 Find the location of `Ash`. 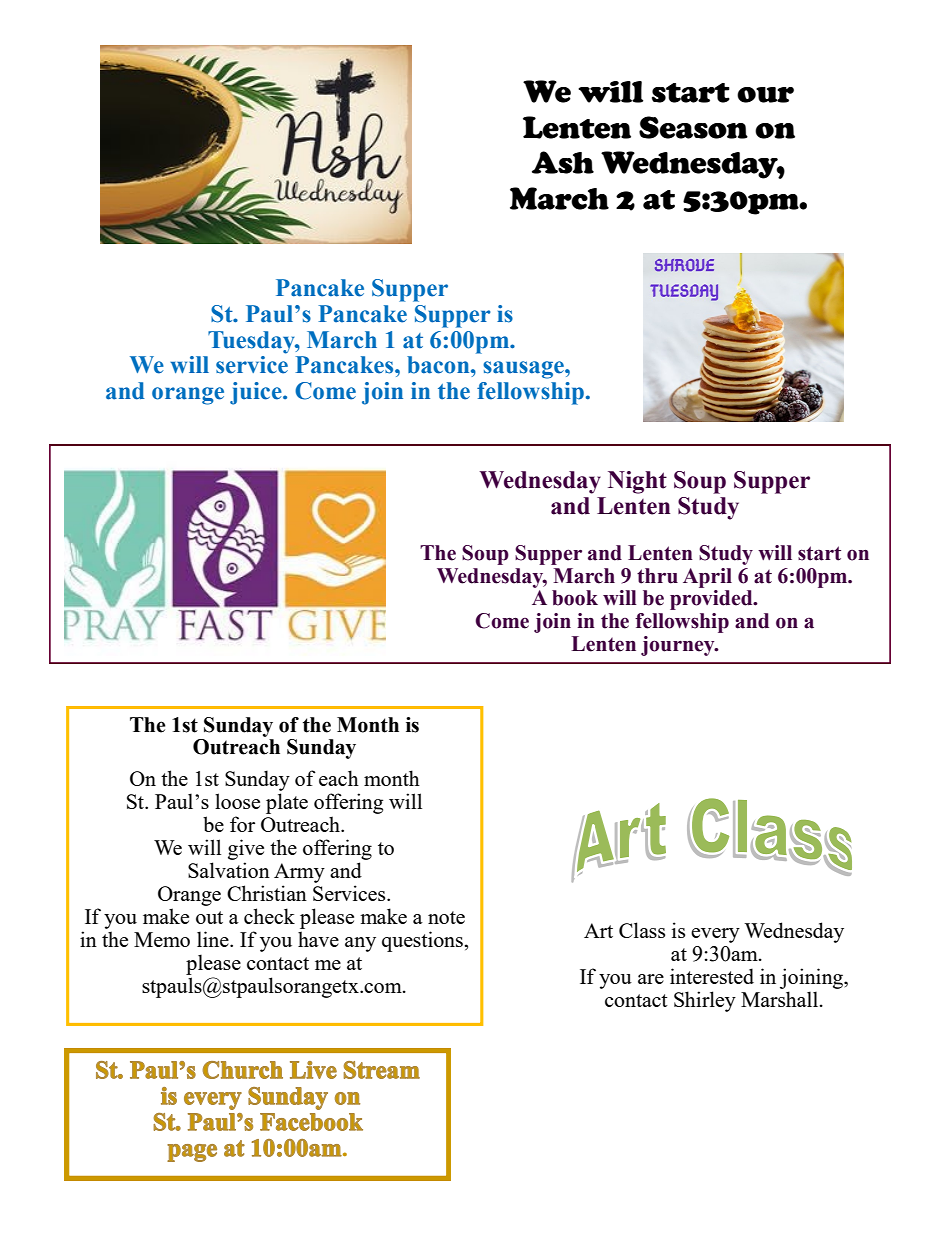

Ash is located at coordinates (563, 162).
